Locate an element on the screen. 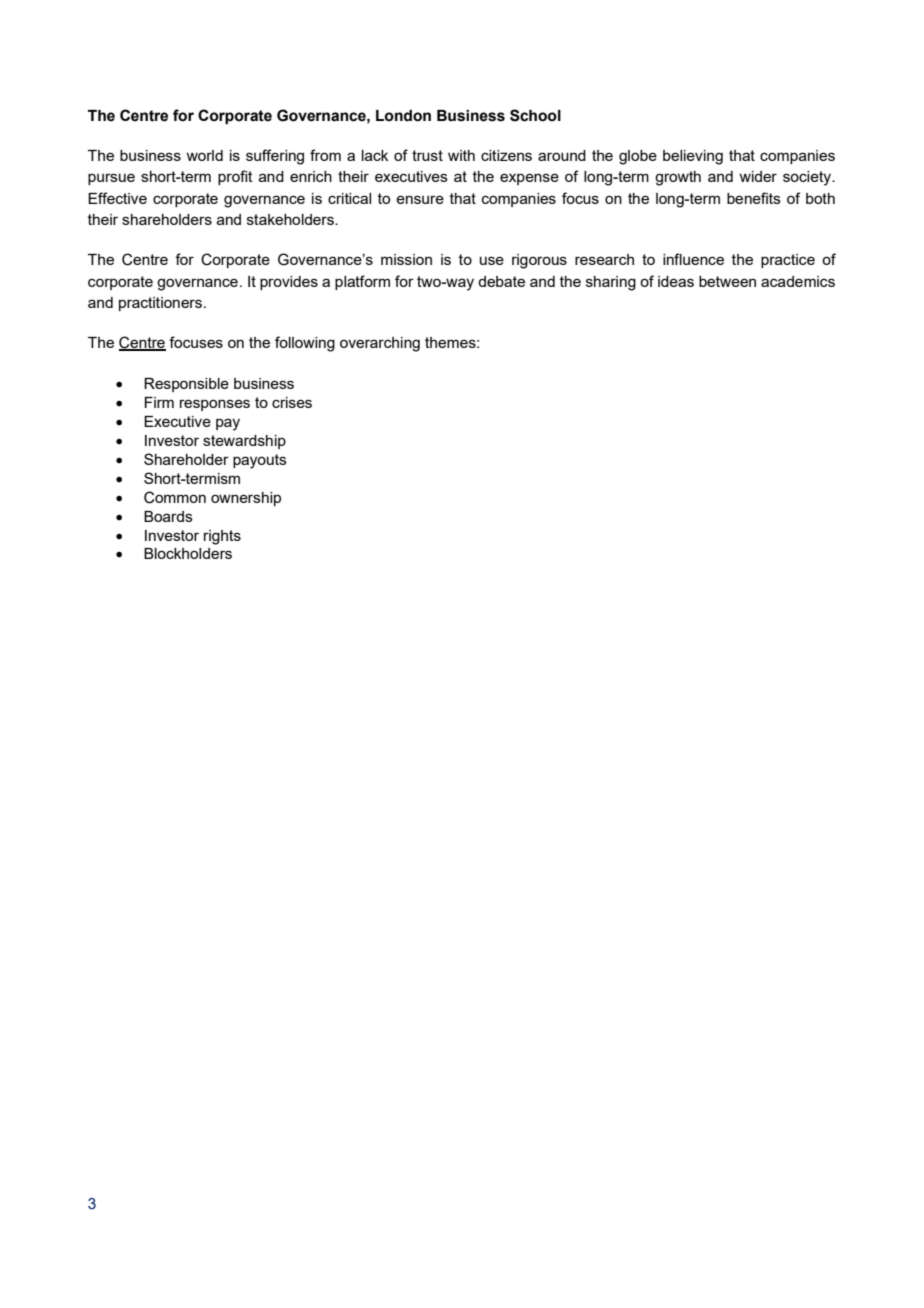 The width and height of the screenshot is (924, 1308). Boards is located at coordinates (168, 516).
